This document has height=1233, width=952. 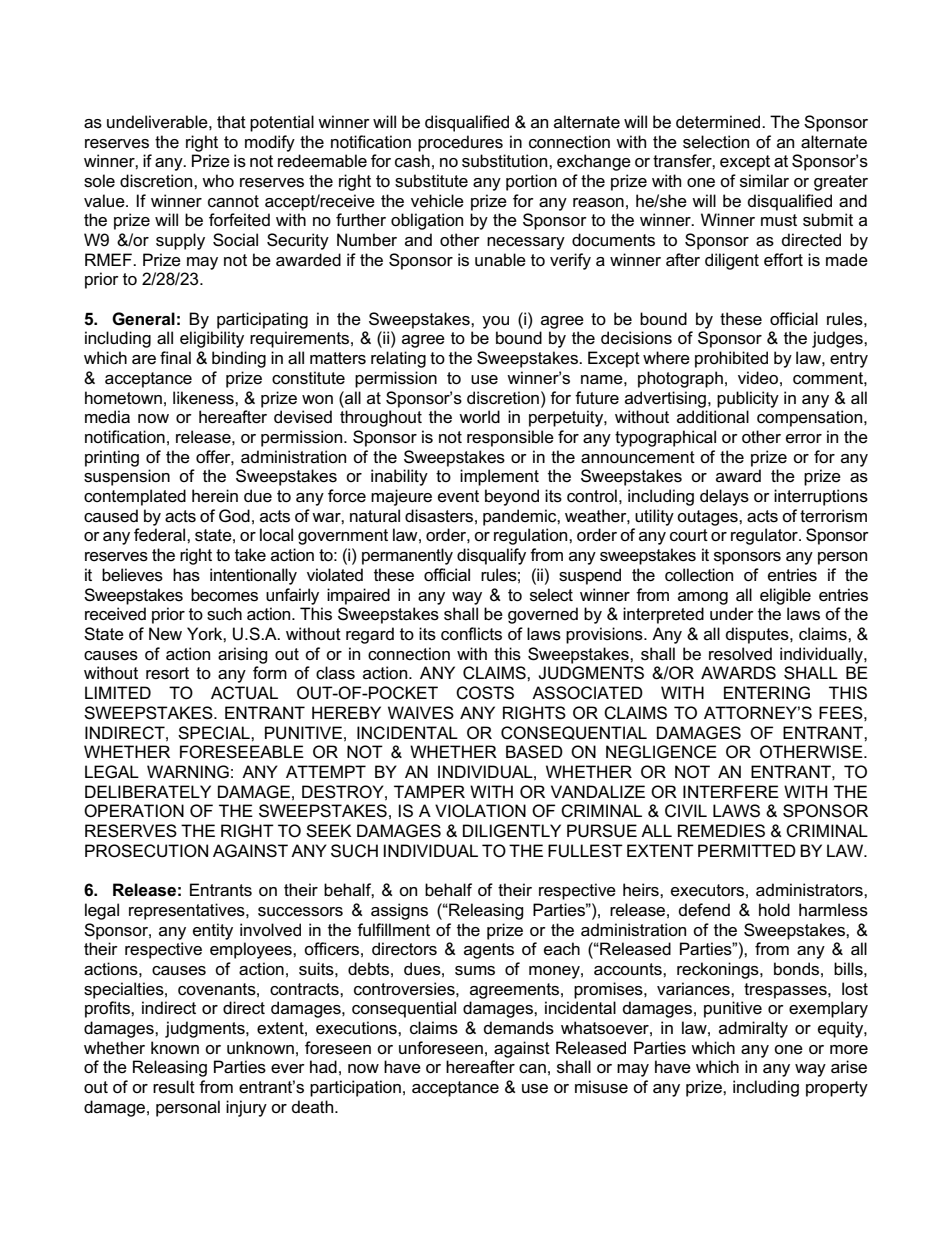 What do you see at coordinates (764, 181) in the document?
I see `similar` at bounding box center [764, 181].
